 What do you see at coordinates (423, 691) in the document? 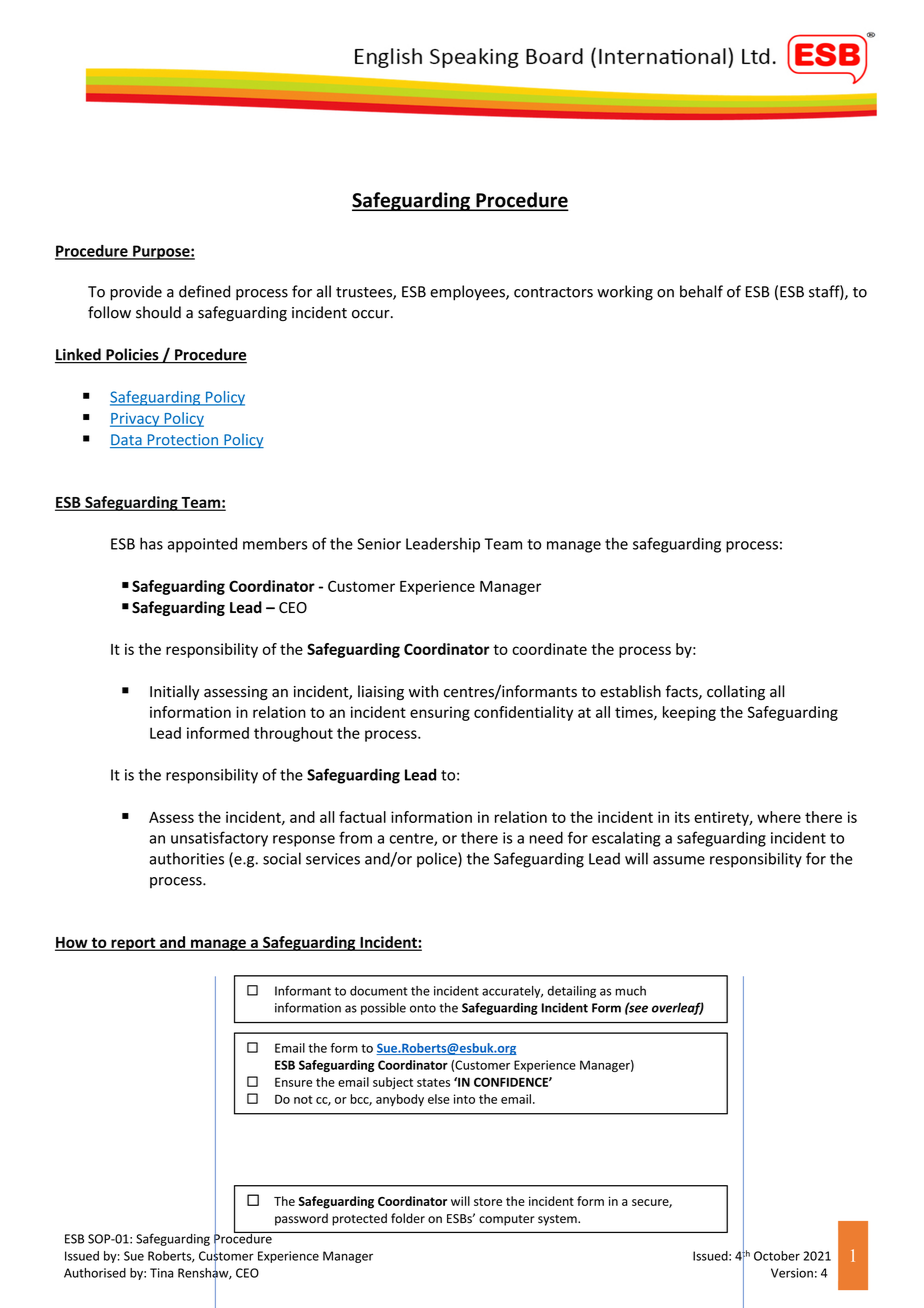
I see `with` at bounding box center [423, 691].
